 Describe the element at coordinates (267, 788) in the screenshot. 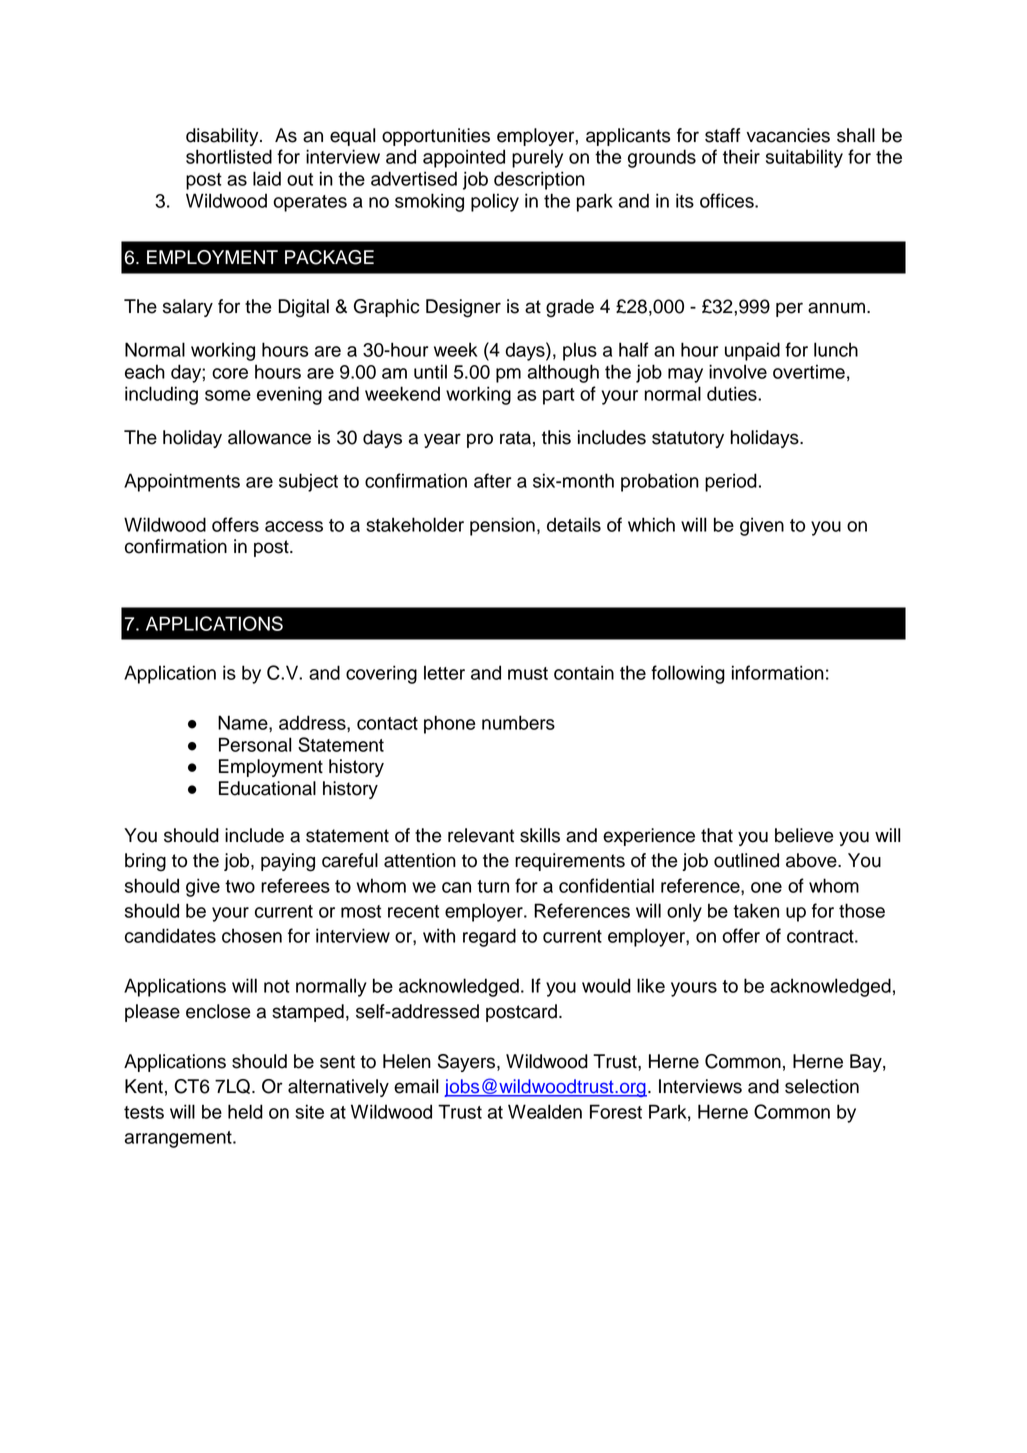

I see `Educational` at that location.
